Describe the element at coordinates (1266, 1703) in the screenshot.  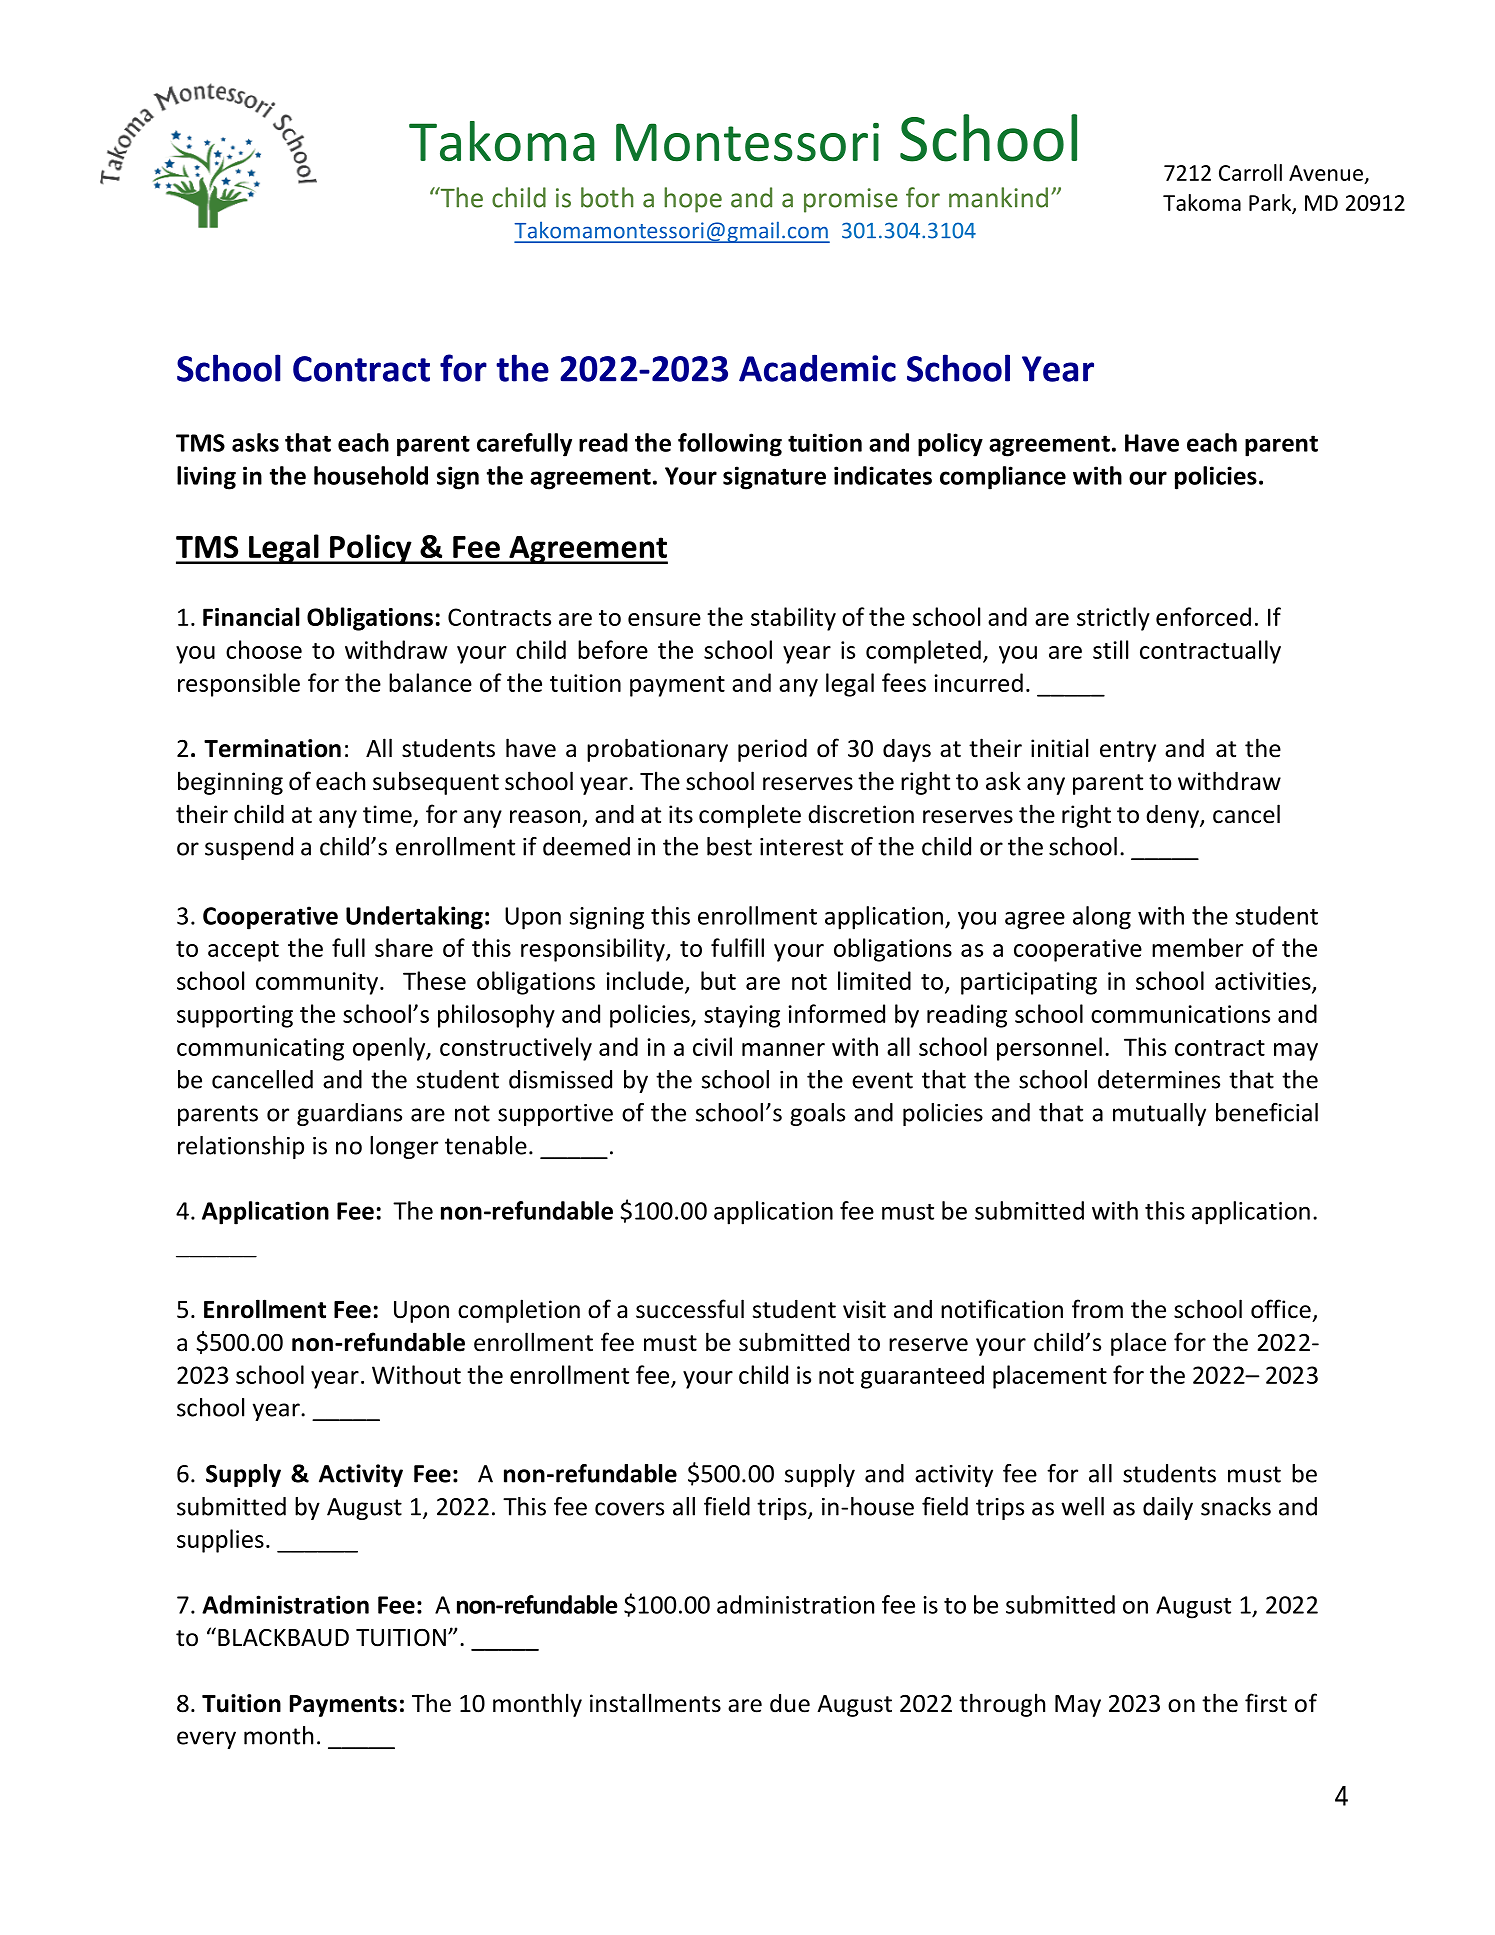
I see `first` at that location.
